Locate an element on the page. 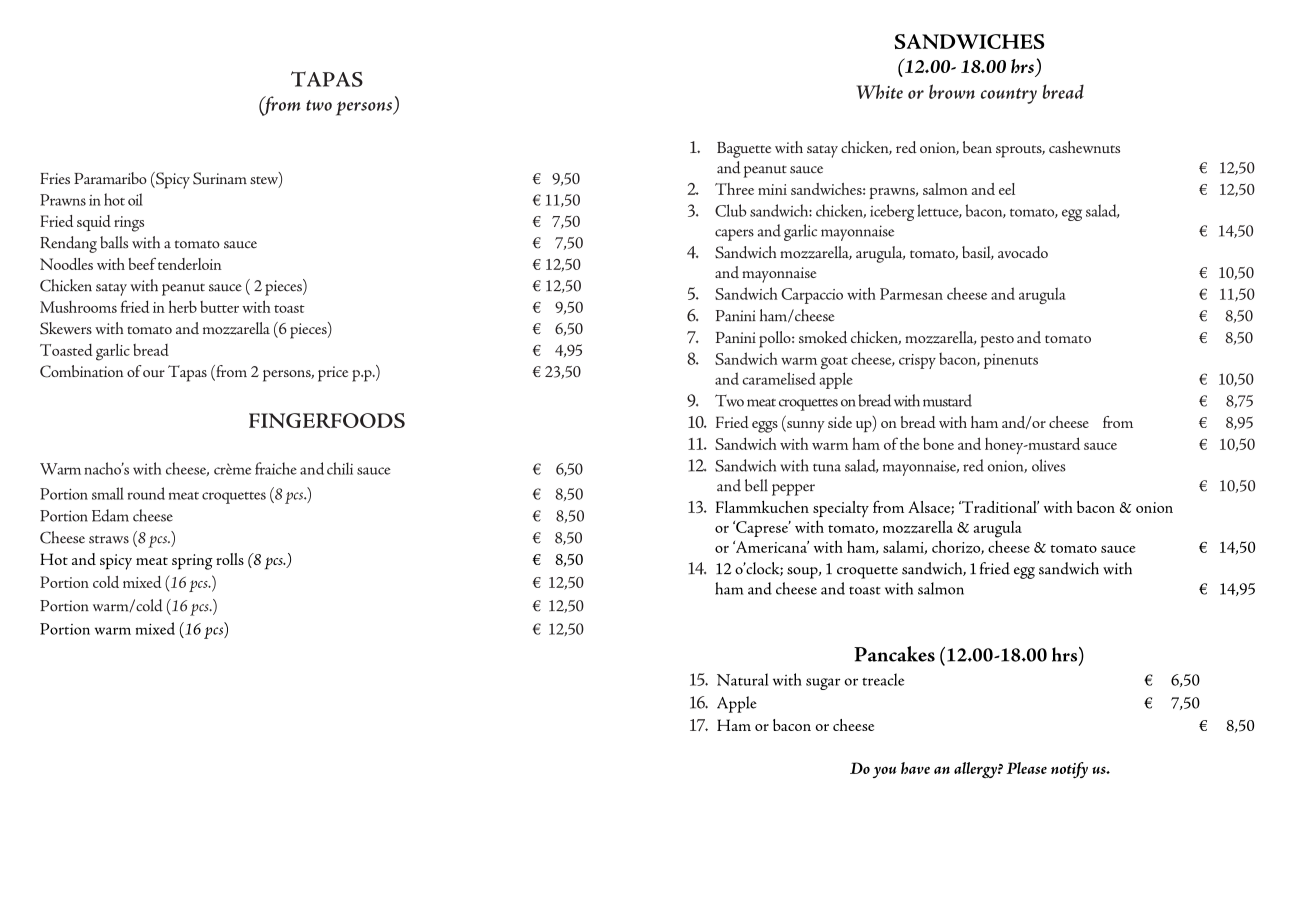 The height and width of the document is (924, 1307). pesto is located at coordinates (997, 341).
